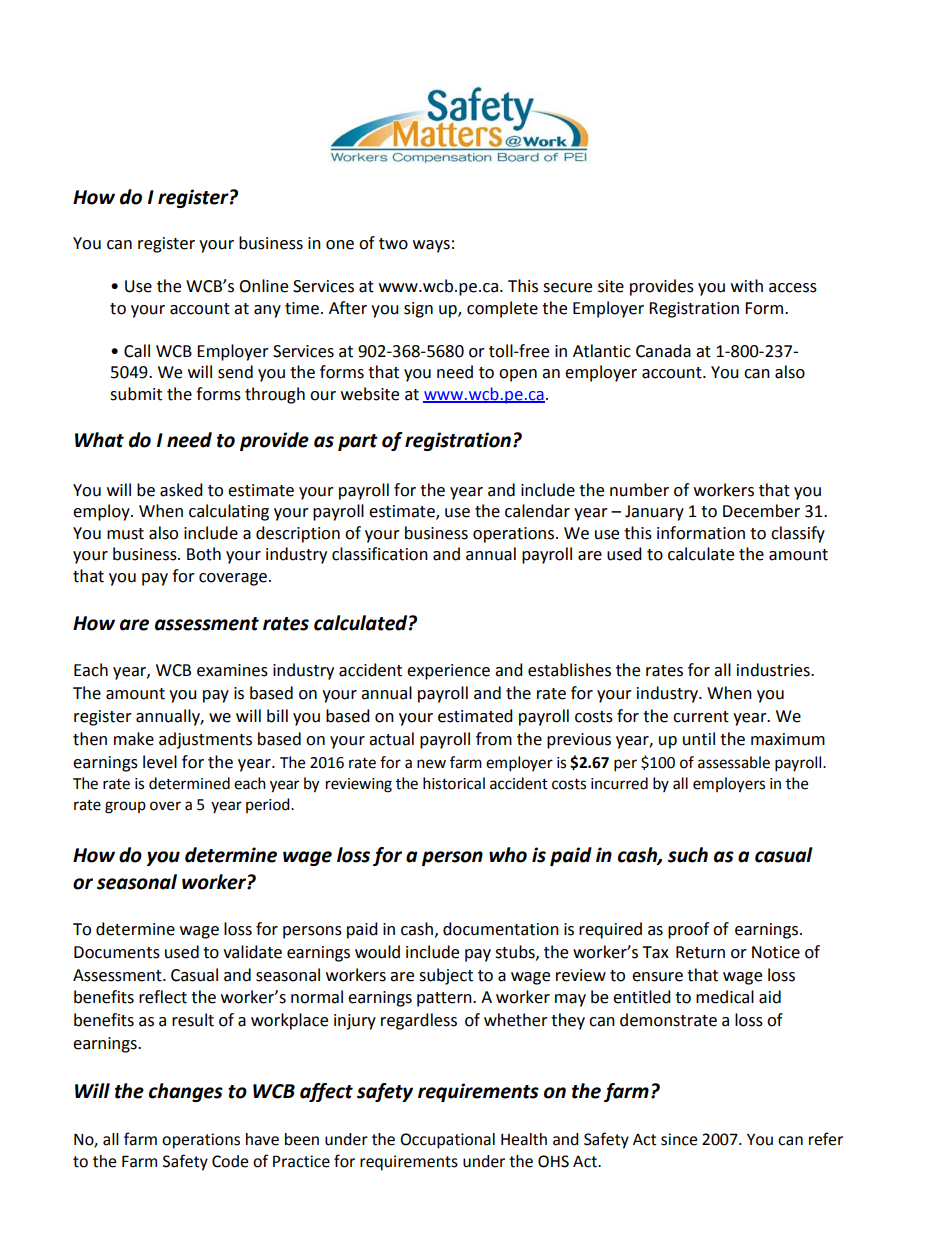 The width and height of the screenshot is (952, 1233). I want to click on classification, so click(380, 554).
